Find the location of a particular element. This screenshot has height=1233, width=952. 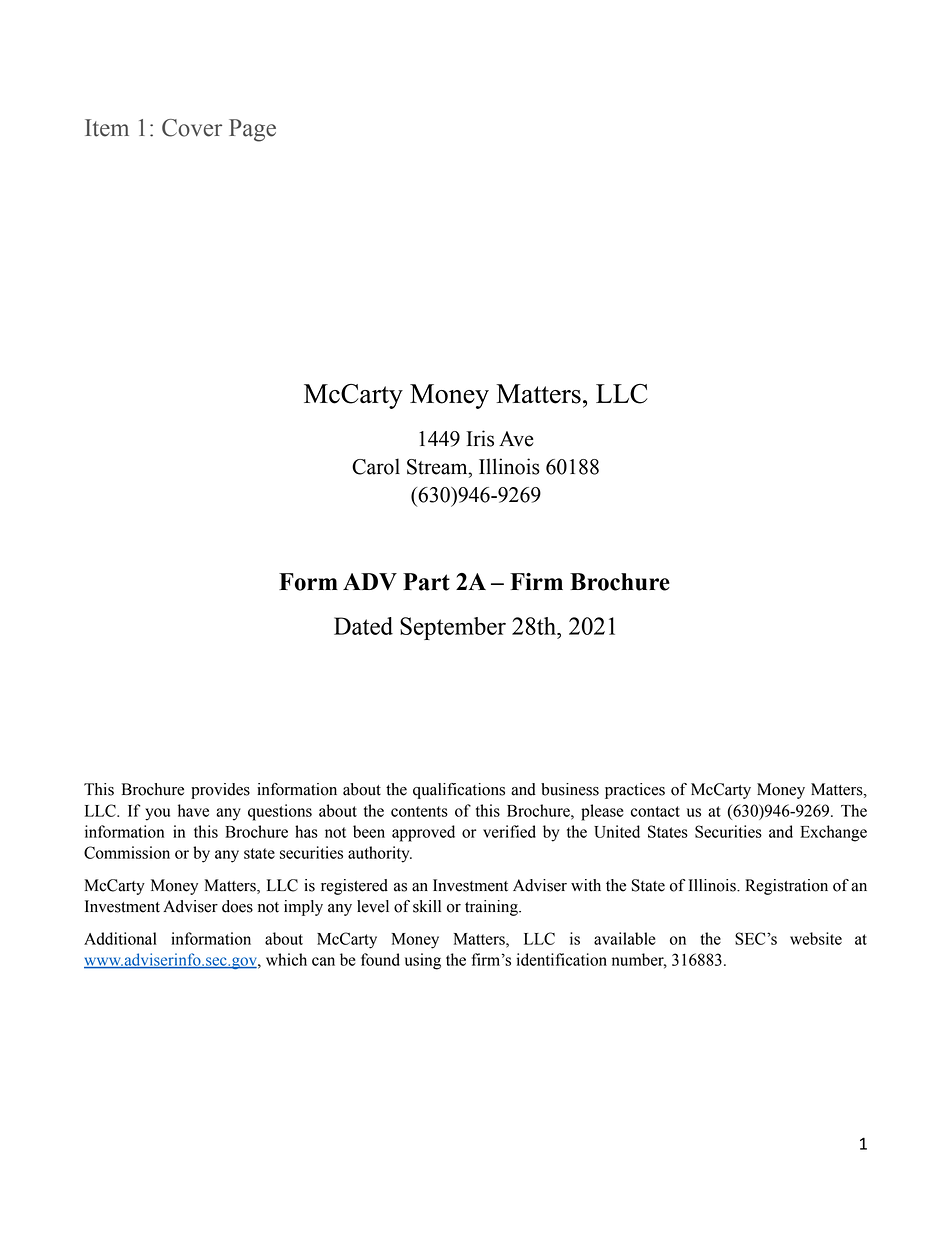

Part is located at coordinates (426, 582).
